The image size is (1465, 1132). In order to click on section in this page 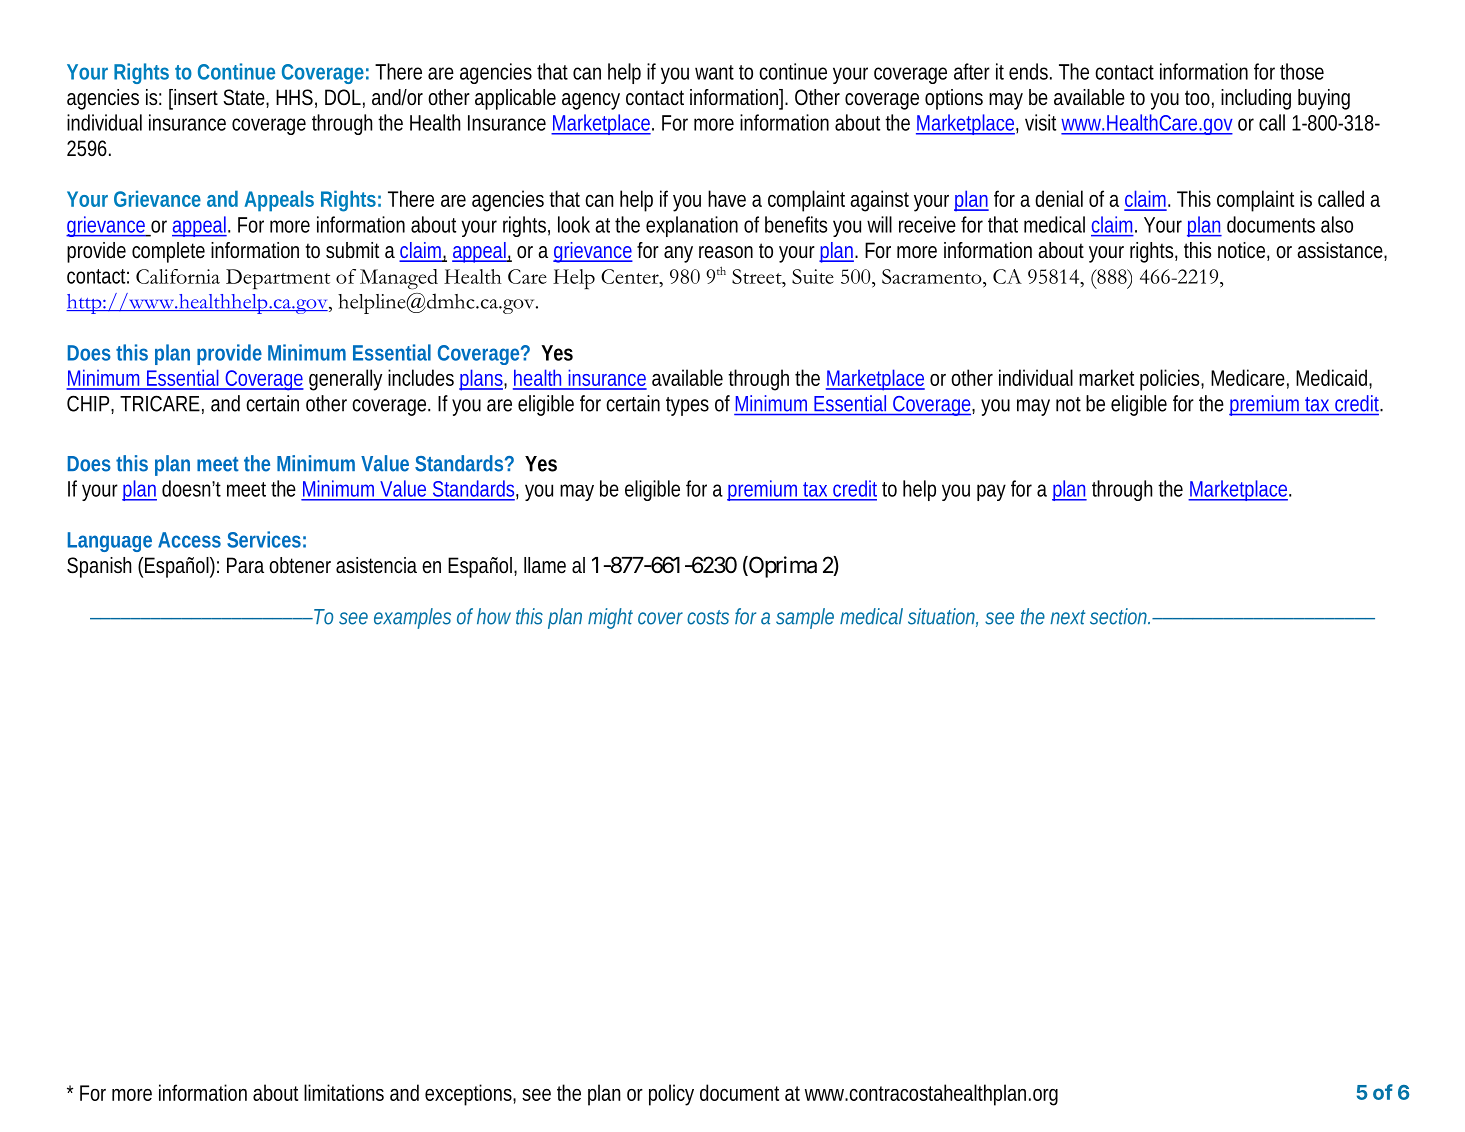, I will do `click(1120, 616)`.
